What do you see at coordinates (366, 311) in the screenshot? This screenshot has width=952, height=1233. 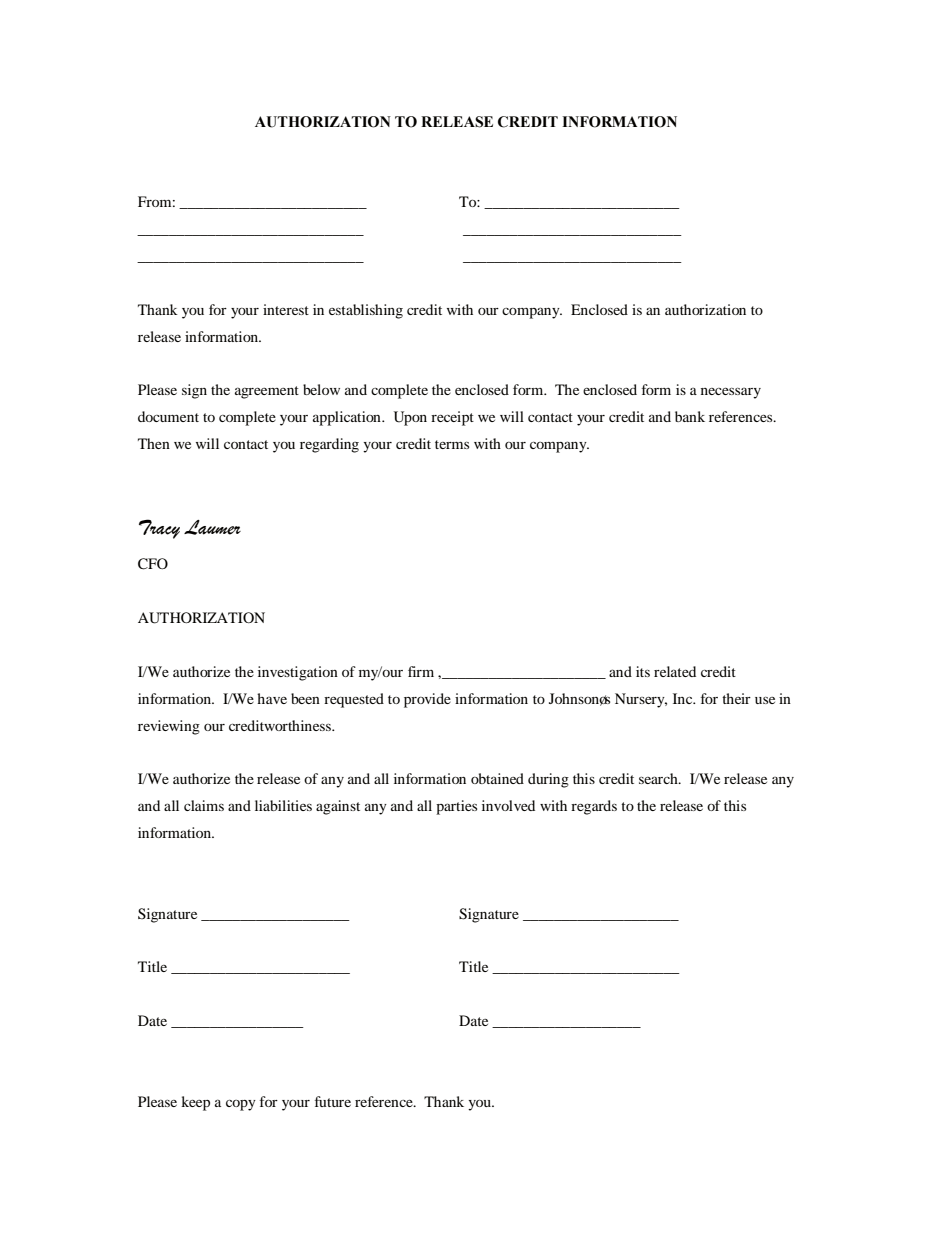 I see `establishing` at bounding box center [366, 311].
